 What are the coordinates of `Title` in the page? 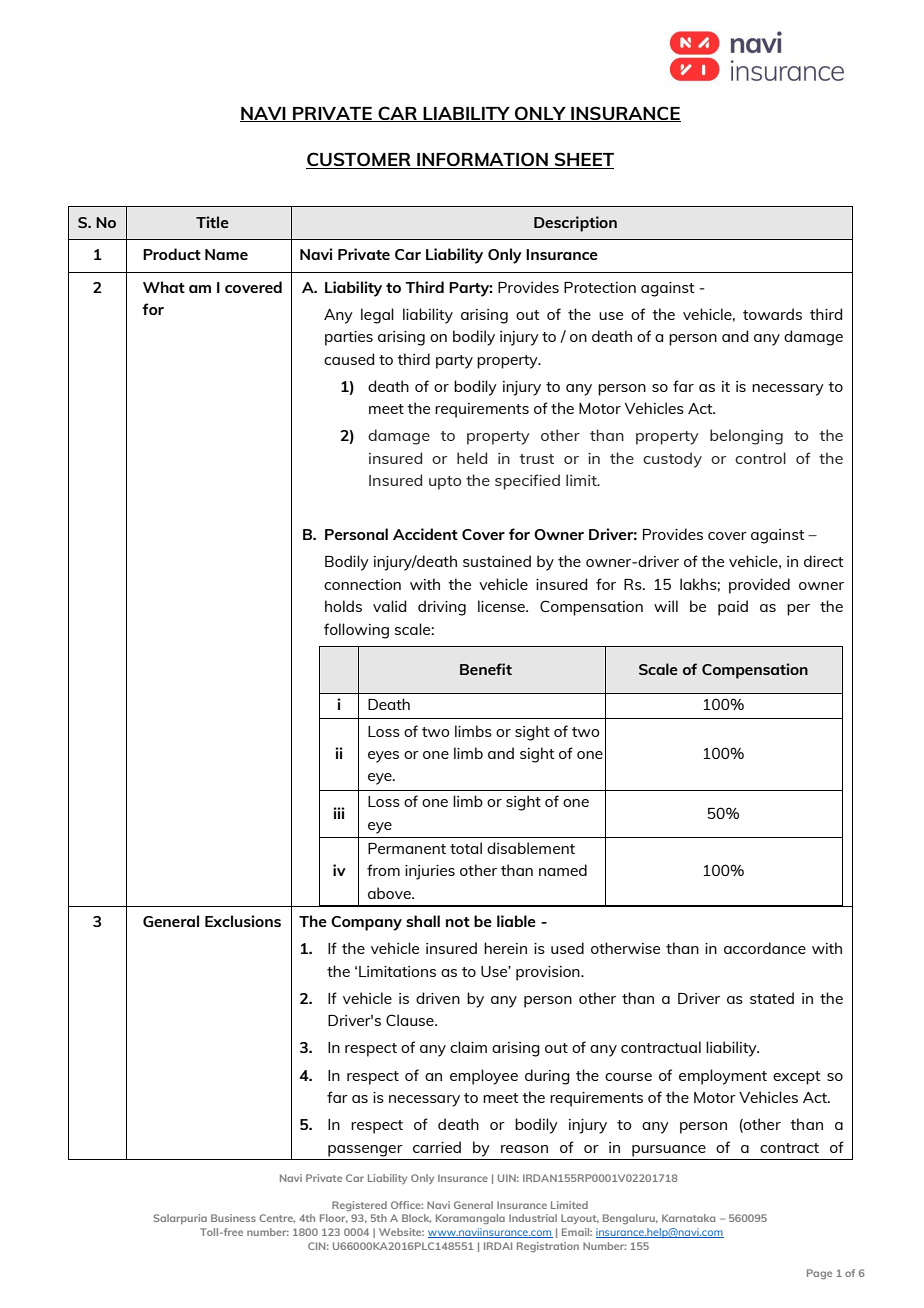 It's located at (212, 222).
